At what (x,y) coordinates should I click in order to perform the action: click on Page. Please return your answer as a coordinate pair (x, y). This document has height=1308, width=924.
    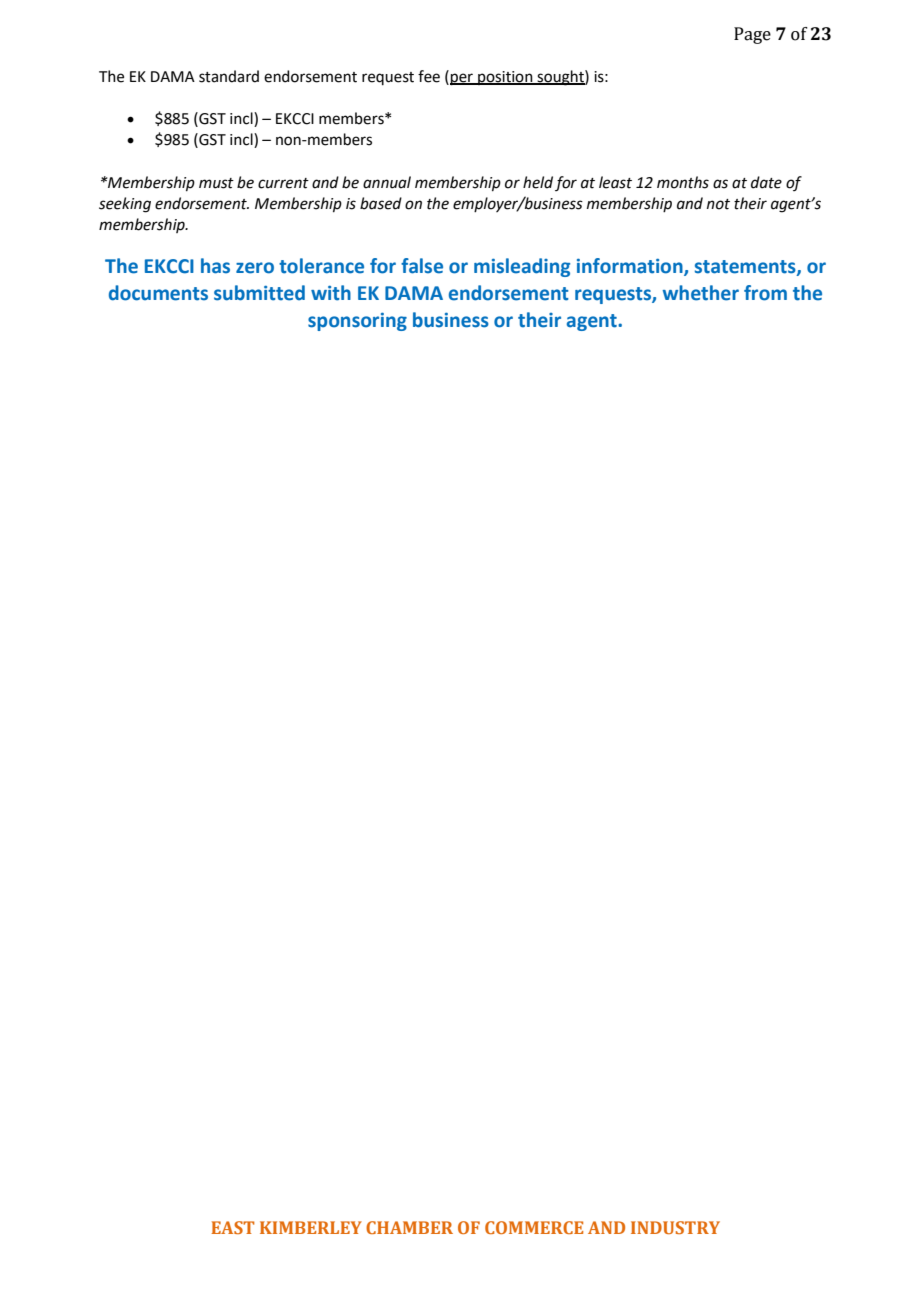
    Looking at the image, I should click on (752, 35).
